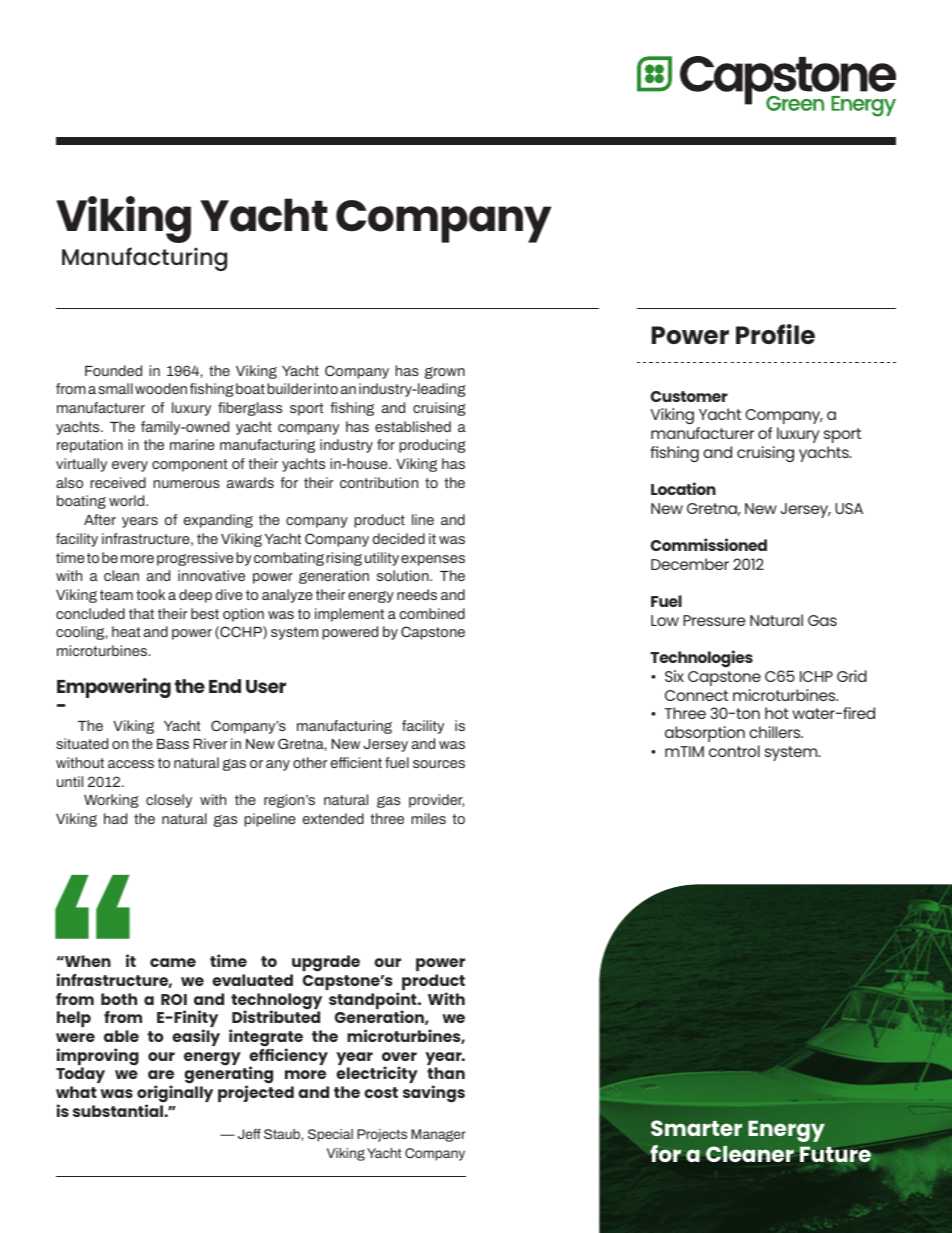  Describe the element at coordinates (428, 818) in the image. I see `miles` at that location.
